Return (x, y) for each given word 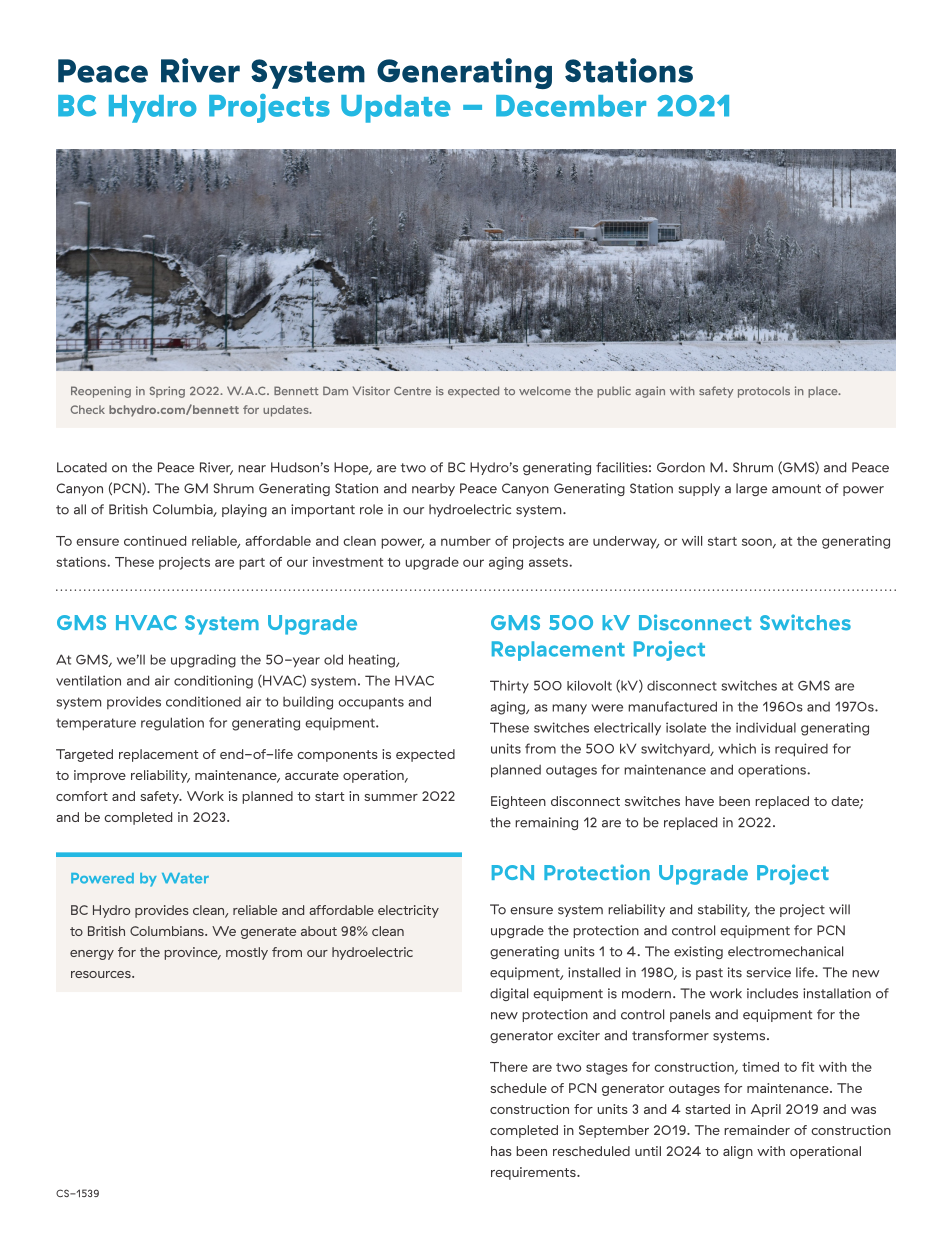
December (571, 106)
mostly (247, 953)
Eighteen (518, 802)
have (699, 801)
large (751, 489)
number (466, 541)
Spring (167, 392)
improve (100, 776)
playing (244, 510)
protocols (764, 392)
